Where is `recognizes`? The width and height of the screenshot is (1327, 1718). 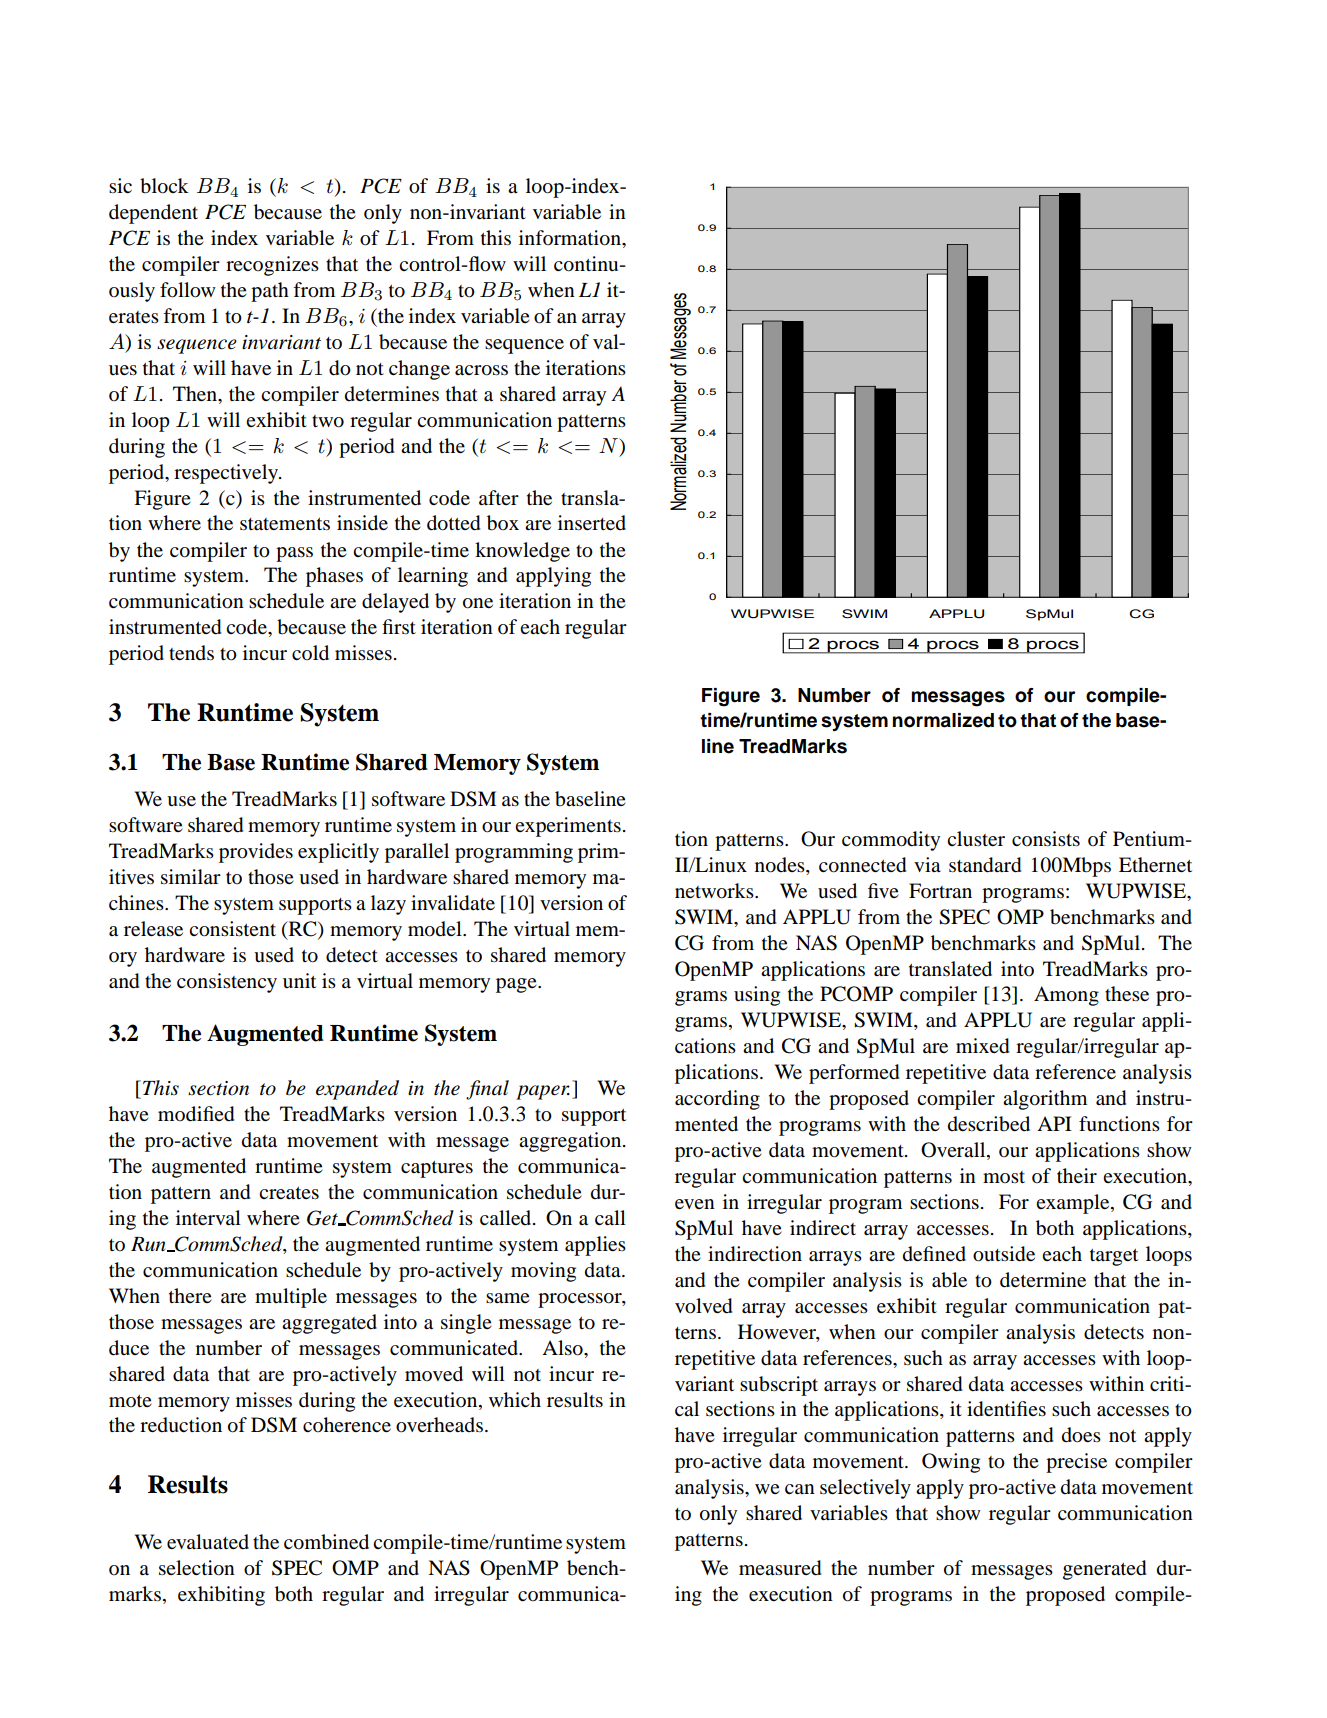 recognizes is located at coordinates (272, 266).
